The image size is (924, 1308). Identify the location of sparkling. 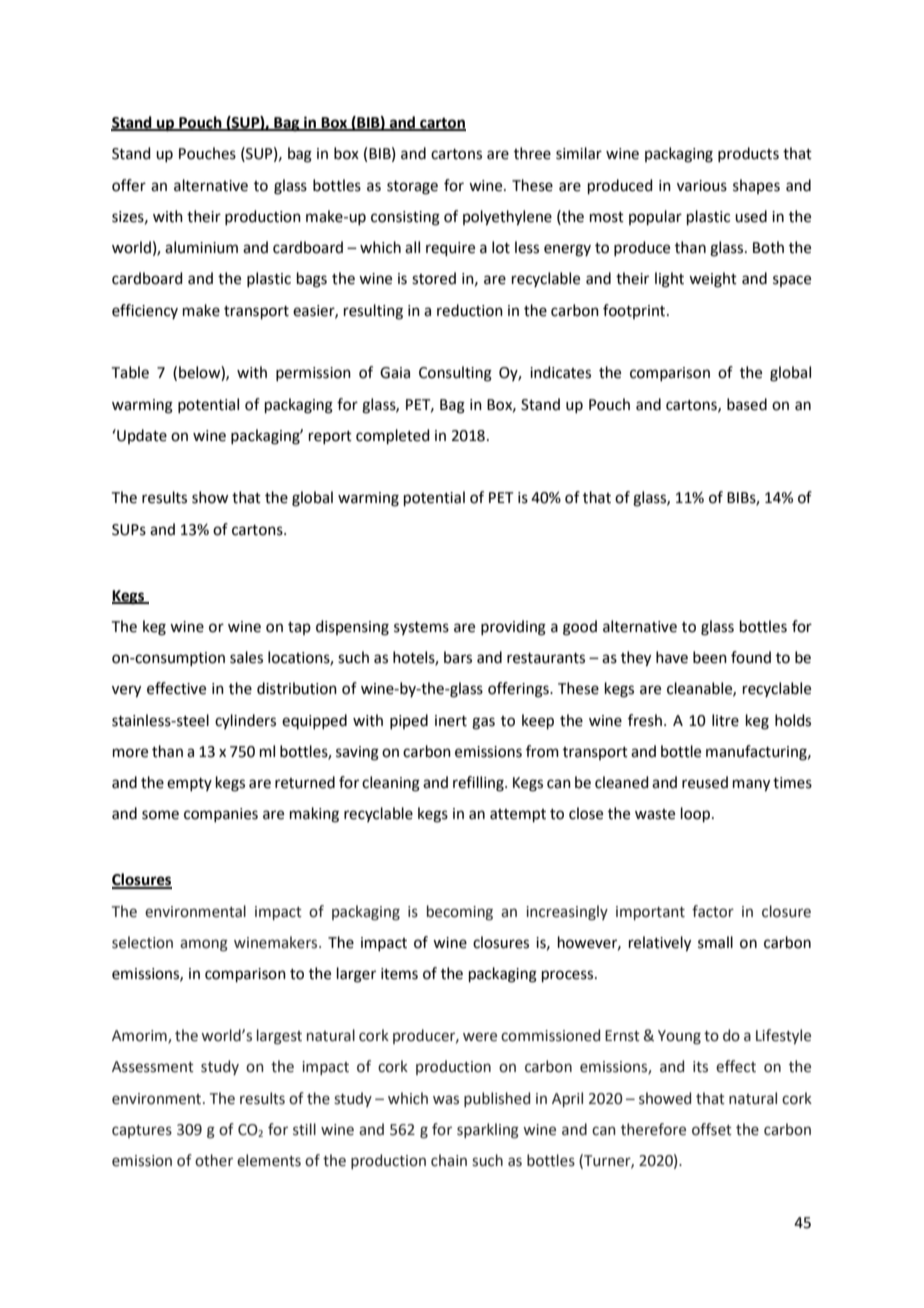
(488, 1131).
